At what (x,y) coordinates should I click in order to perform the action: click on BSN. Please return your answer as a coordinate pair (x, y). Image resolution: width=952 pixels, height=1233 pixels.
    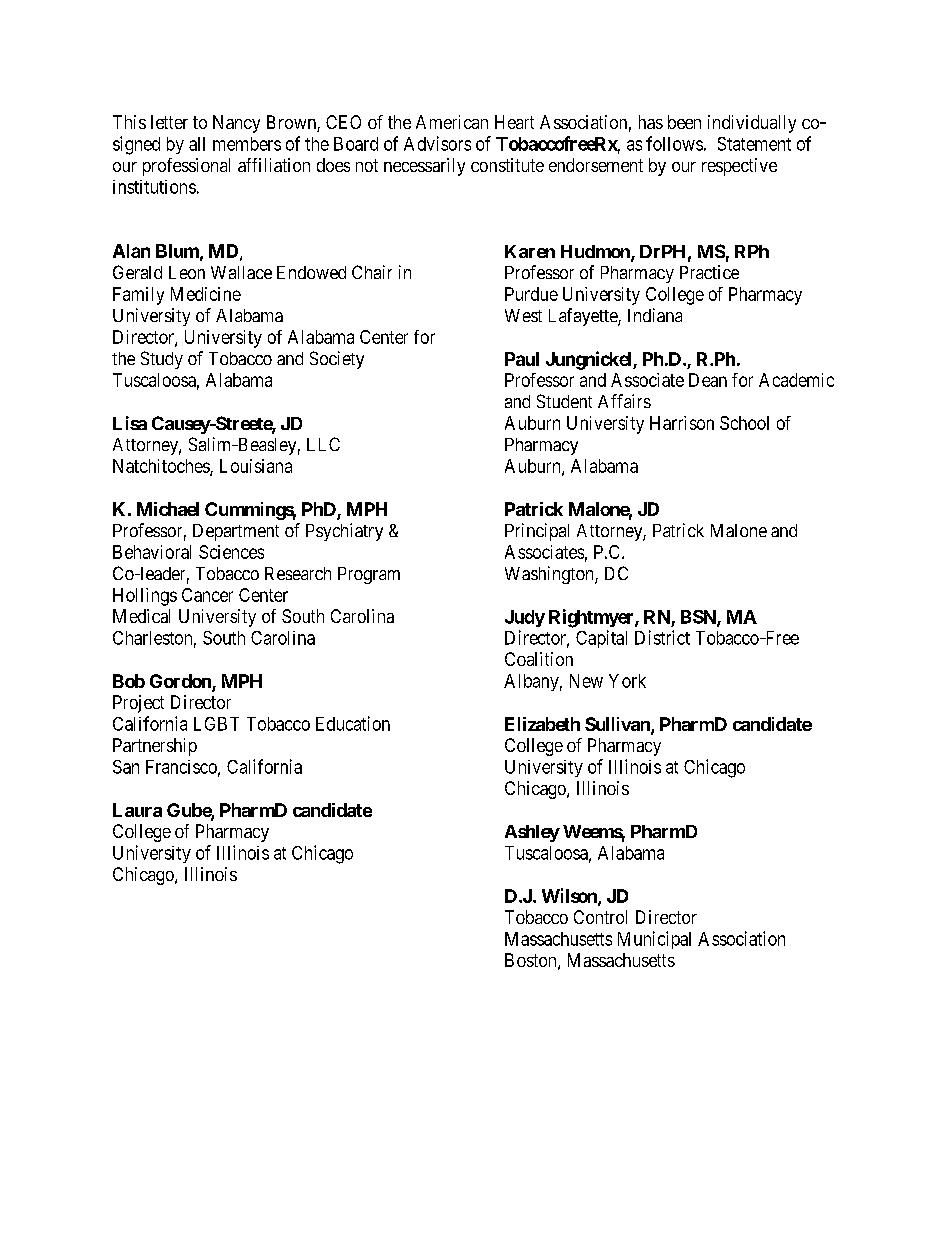
    Looking at the image, I should click on (699, 618).
